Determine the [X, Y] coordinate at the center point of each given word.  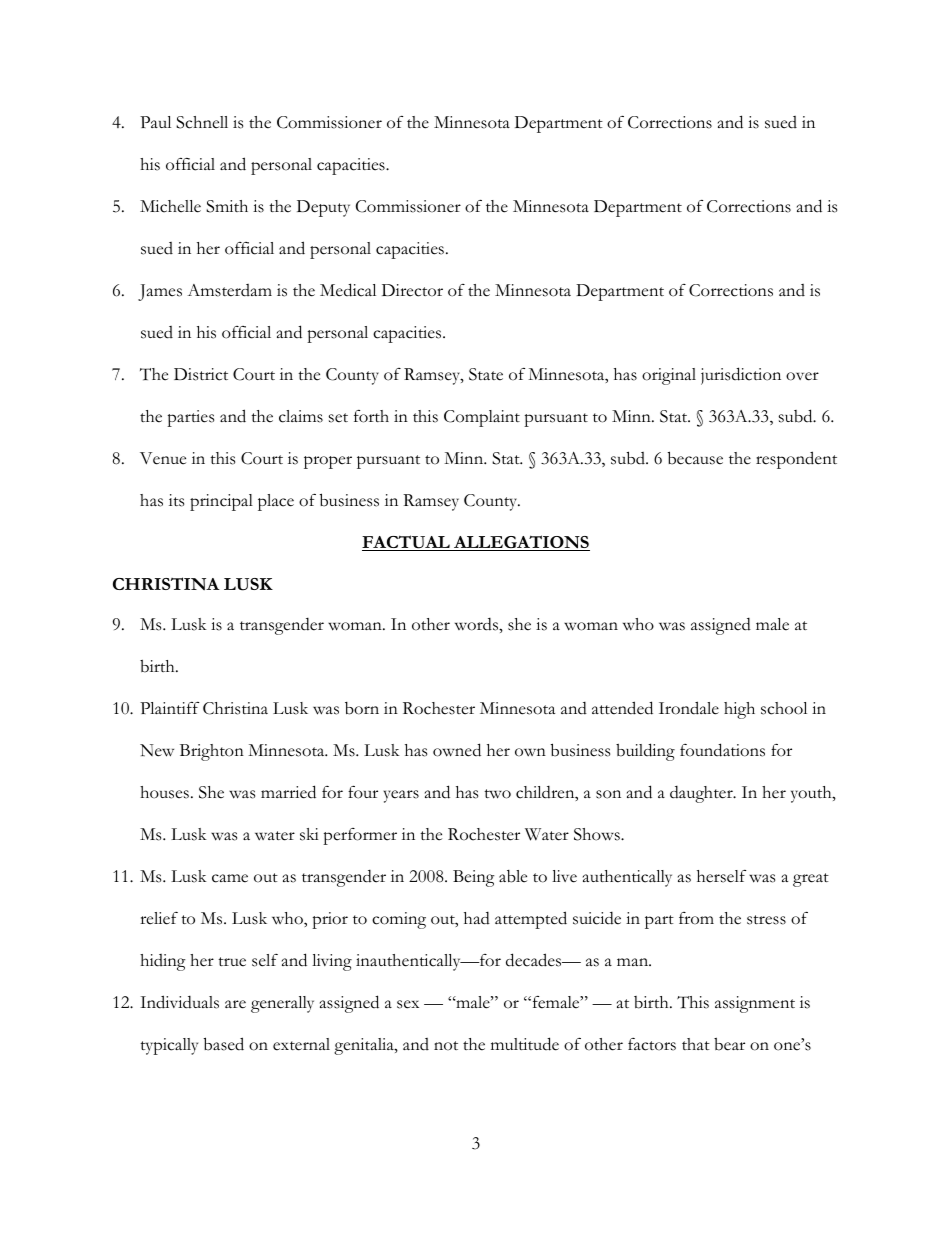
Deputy [323, 208]
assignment [755, 1004]
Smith [227, 206]
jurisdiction [741, 376]
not [446, 1046]
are [235, 1004]
